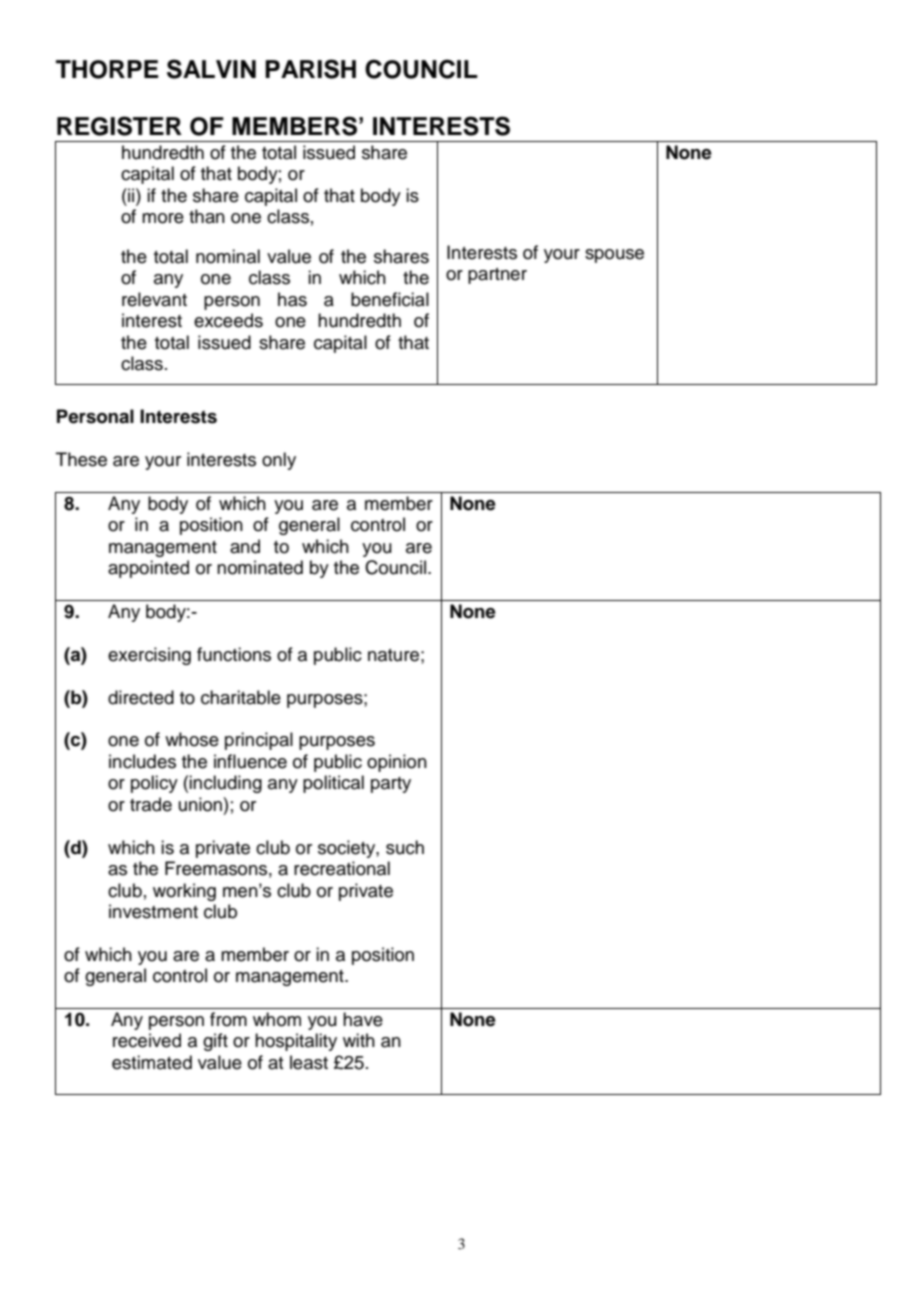 Image resolution: width=924 pixels, height=1308 pixels. Describe the element at coordinates (151, 804) in the screenshot. I see `trade` at that location.
